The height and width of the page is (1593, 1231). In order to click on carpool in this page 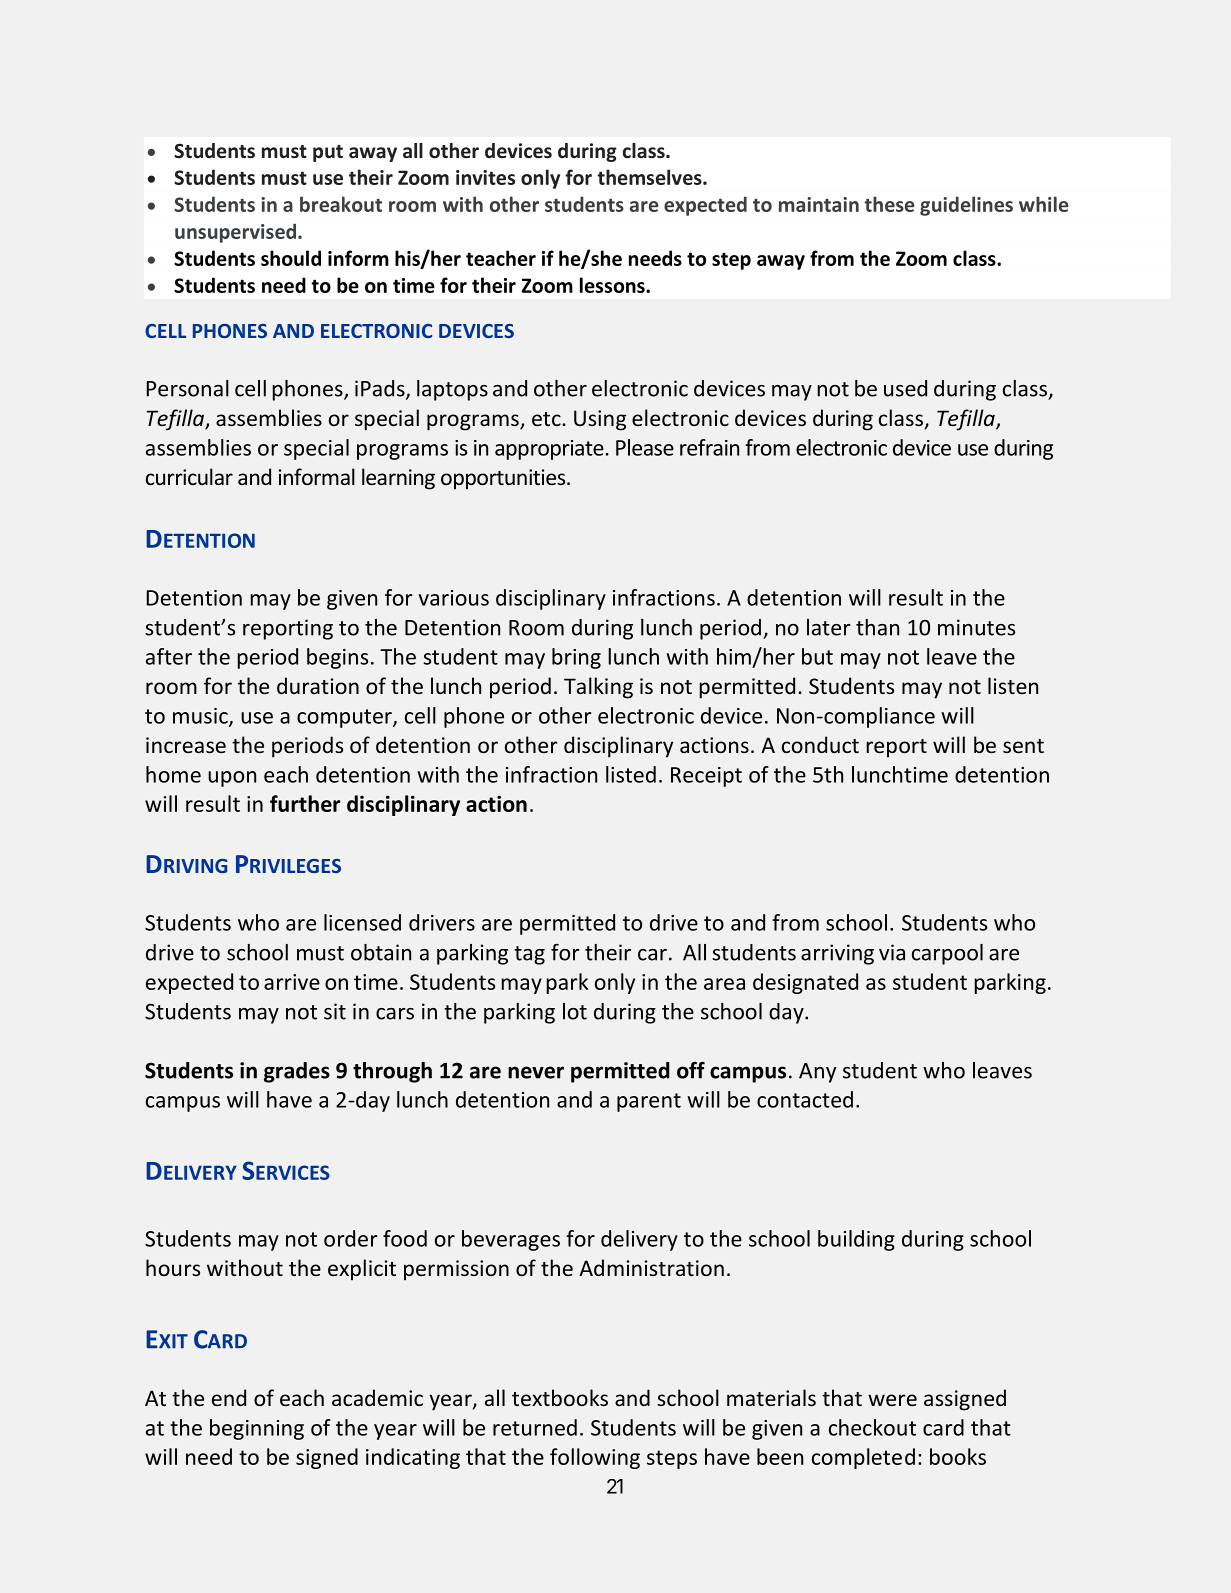, I will do `click(947, 954)`.
